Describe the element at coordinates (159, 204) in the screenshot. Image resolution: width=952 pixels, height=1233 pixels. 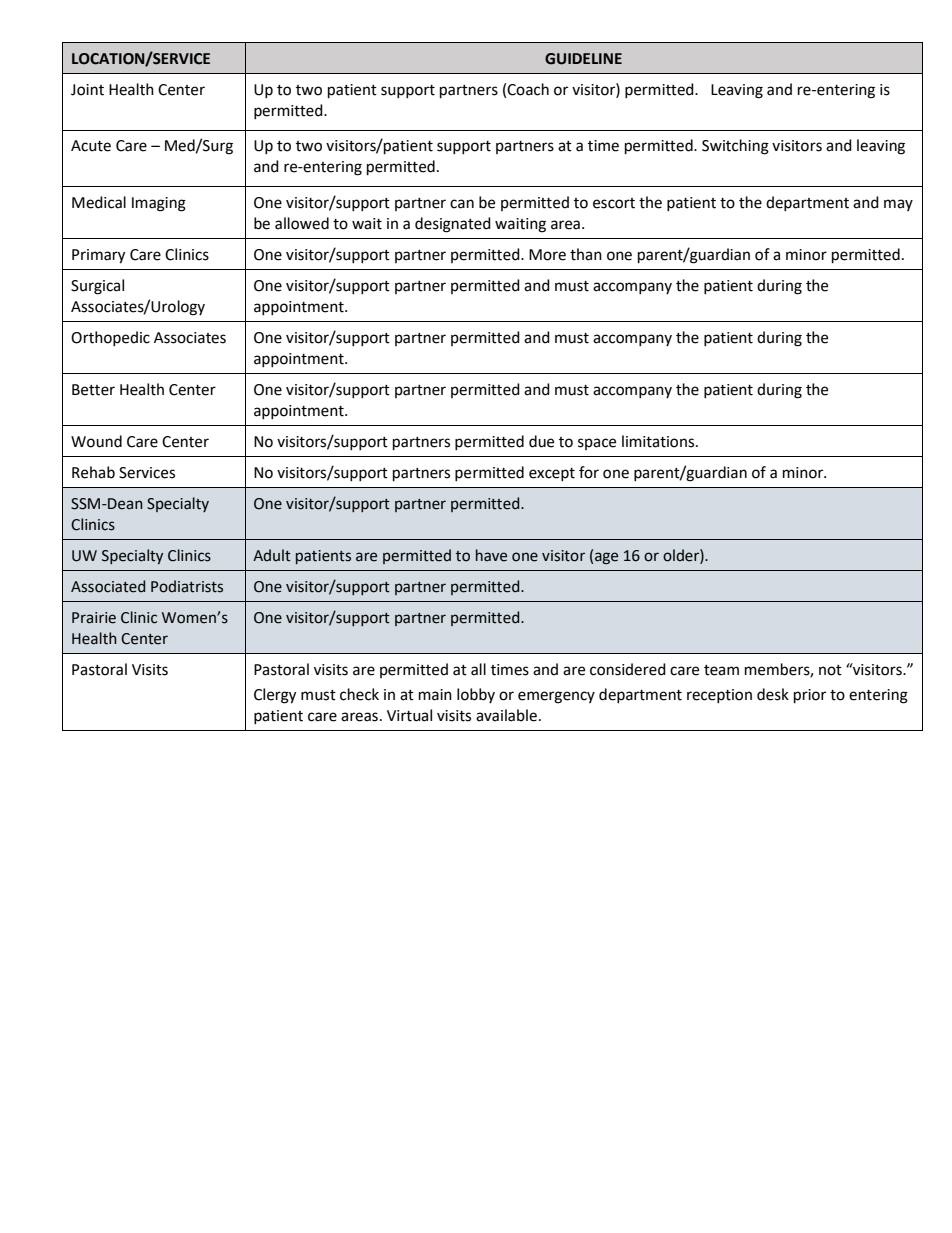
I see `Imaging` at that location.
